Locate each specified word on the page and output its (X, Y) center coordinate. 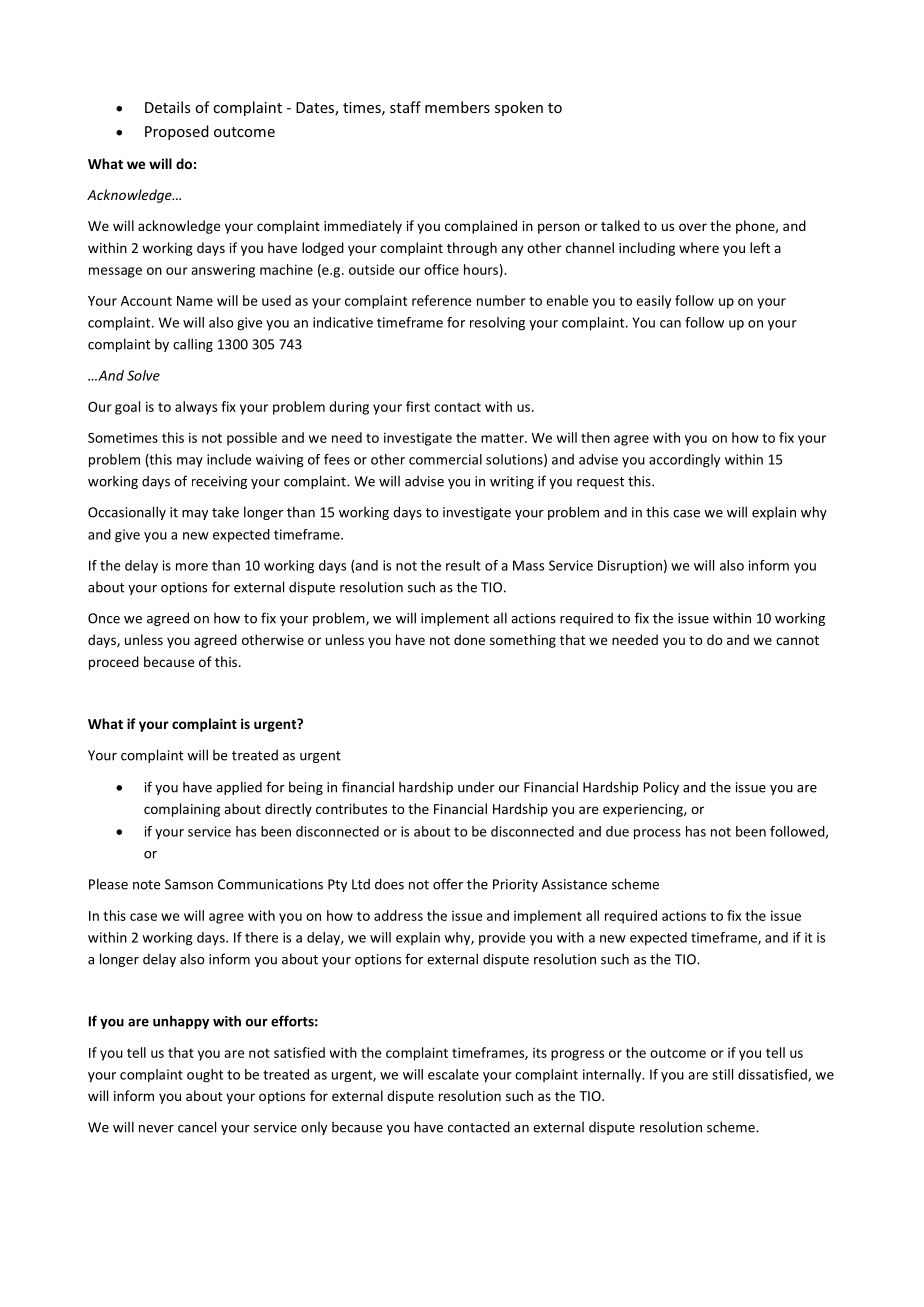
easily (653, 302)
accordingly (684, 461)
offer (448, 884)
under (476, 787)
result (463, 565)
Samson (189, 884)
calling (193, 345)
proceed (114, 663)
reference (442, 300)
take (225, 512)
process (657, 834)
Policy (661, 788)
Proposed (177, 132)
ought (205, 1076)
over (693, 227)
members (457, 107)
